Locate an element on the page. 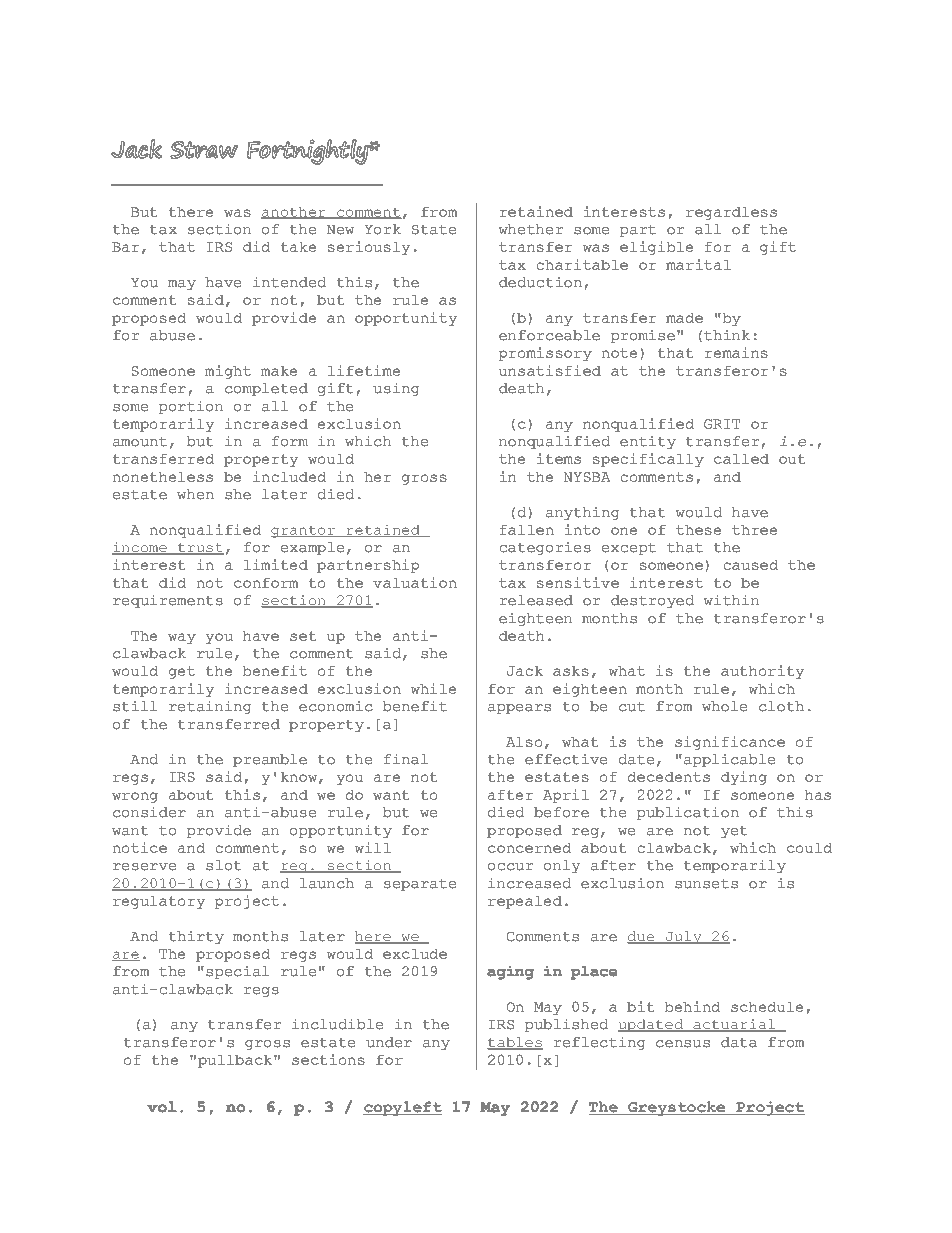 The width and height of the document is (952, 1233). Straw is located at coordinates (204, 150).
